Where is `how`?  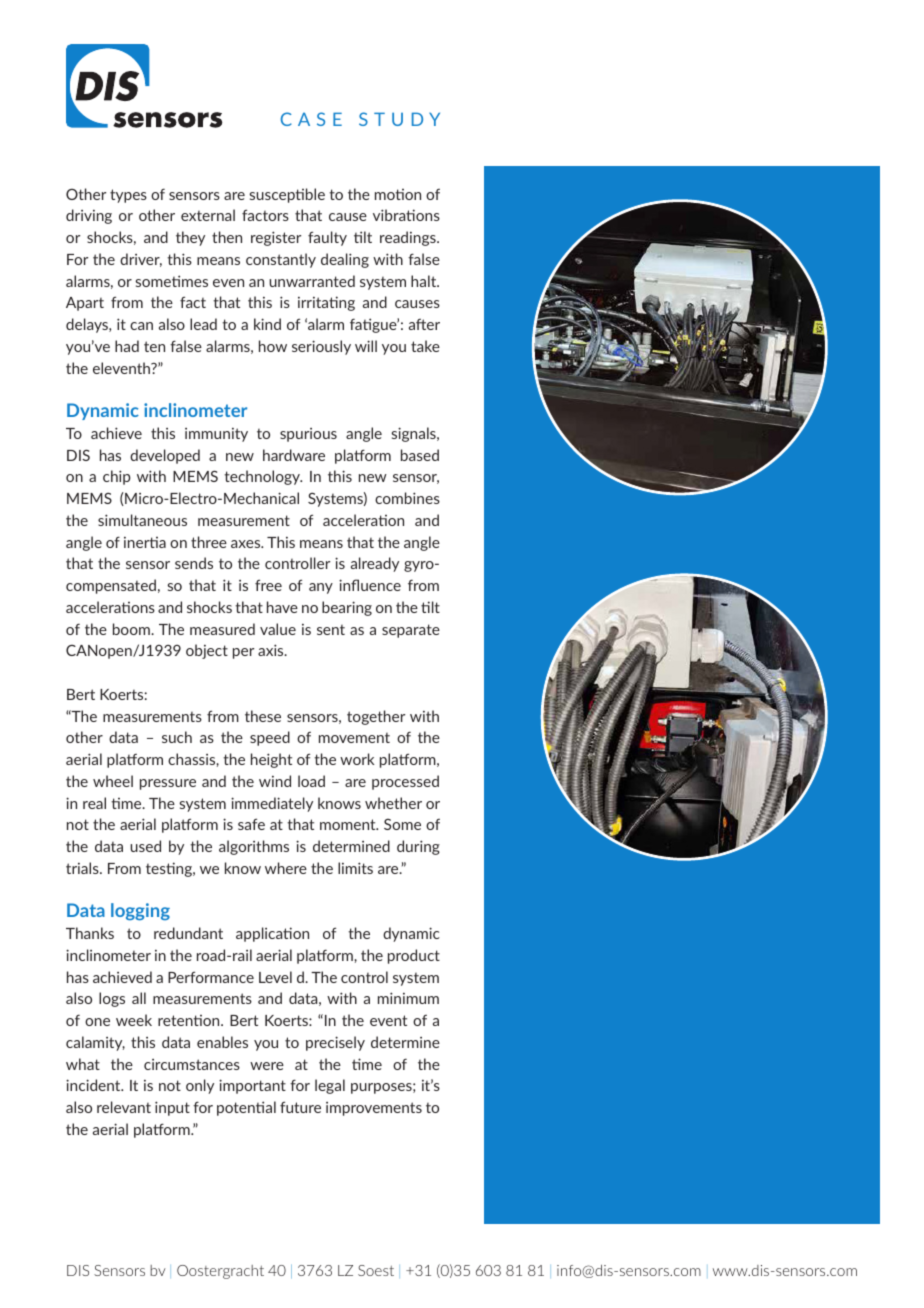 how is located at coordinates (273, 346).
